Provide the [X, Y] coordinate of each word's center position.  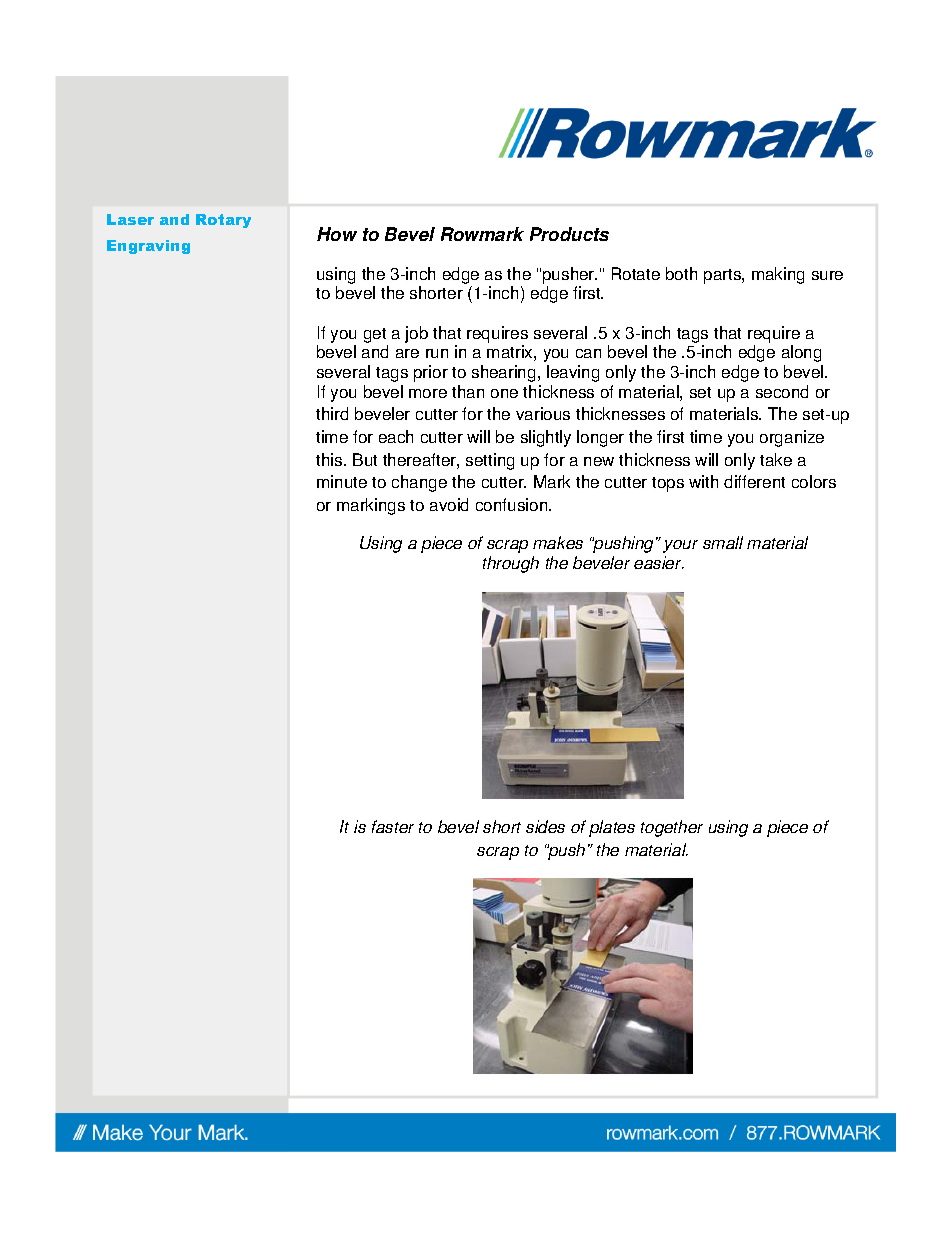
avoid [449, 504]
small [723, 542]
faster [393, 826]
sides [545, 826]
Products [569, 234]
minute [342, 481]
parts [723, 276]
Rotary [223, 221]
